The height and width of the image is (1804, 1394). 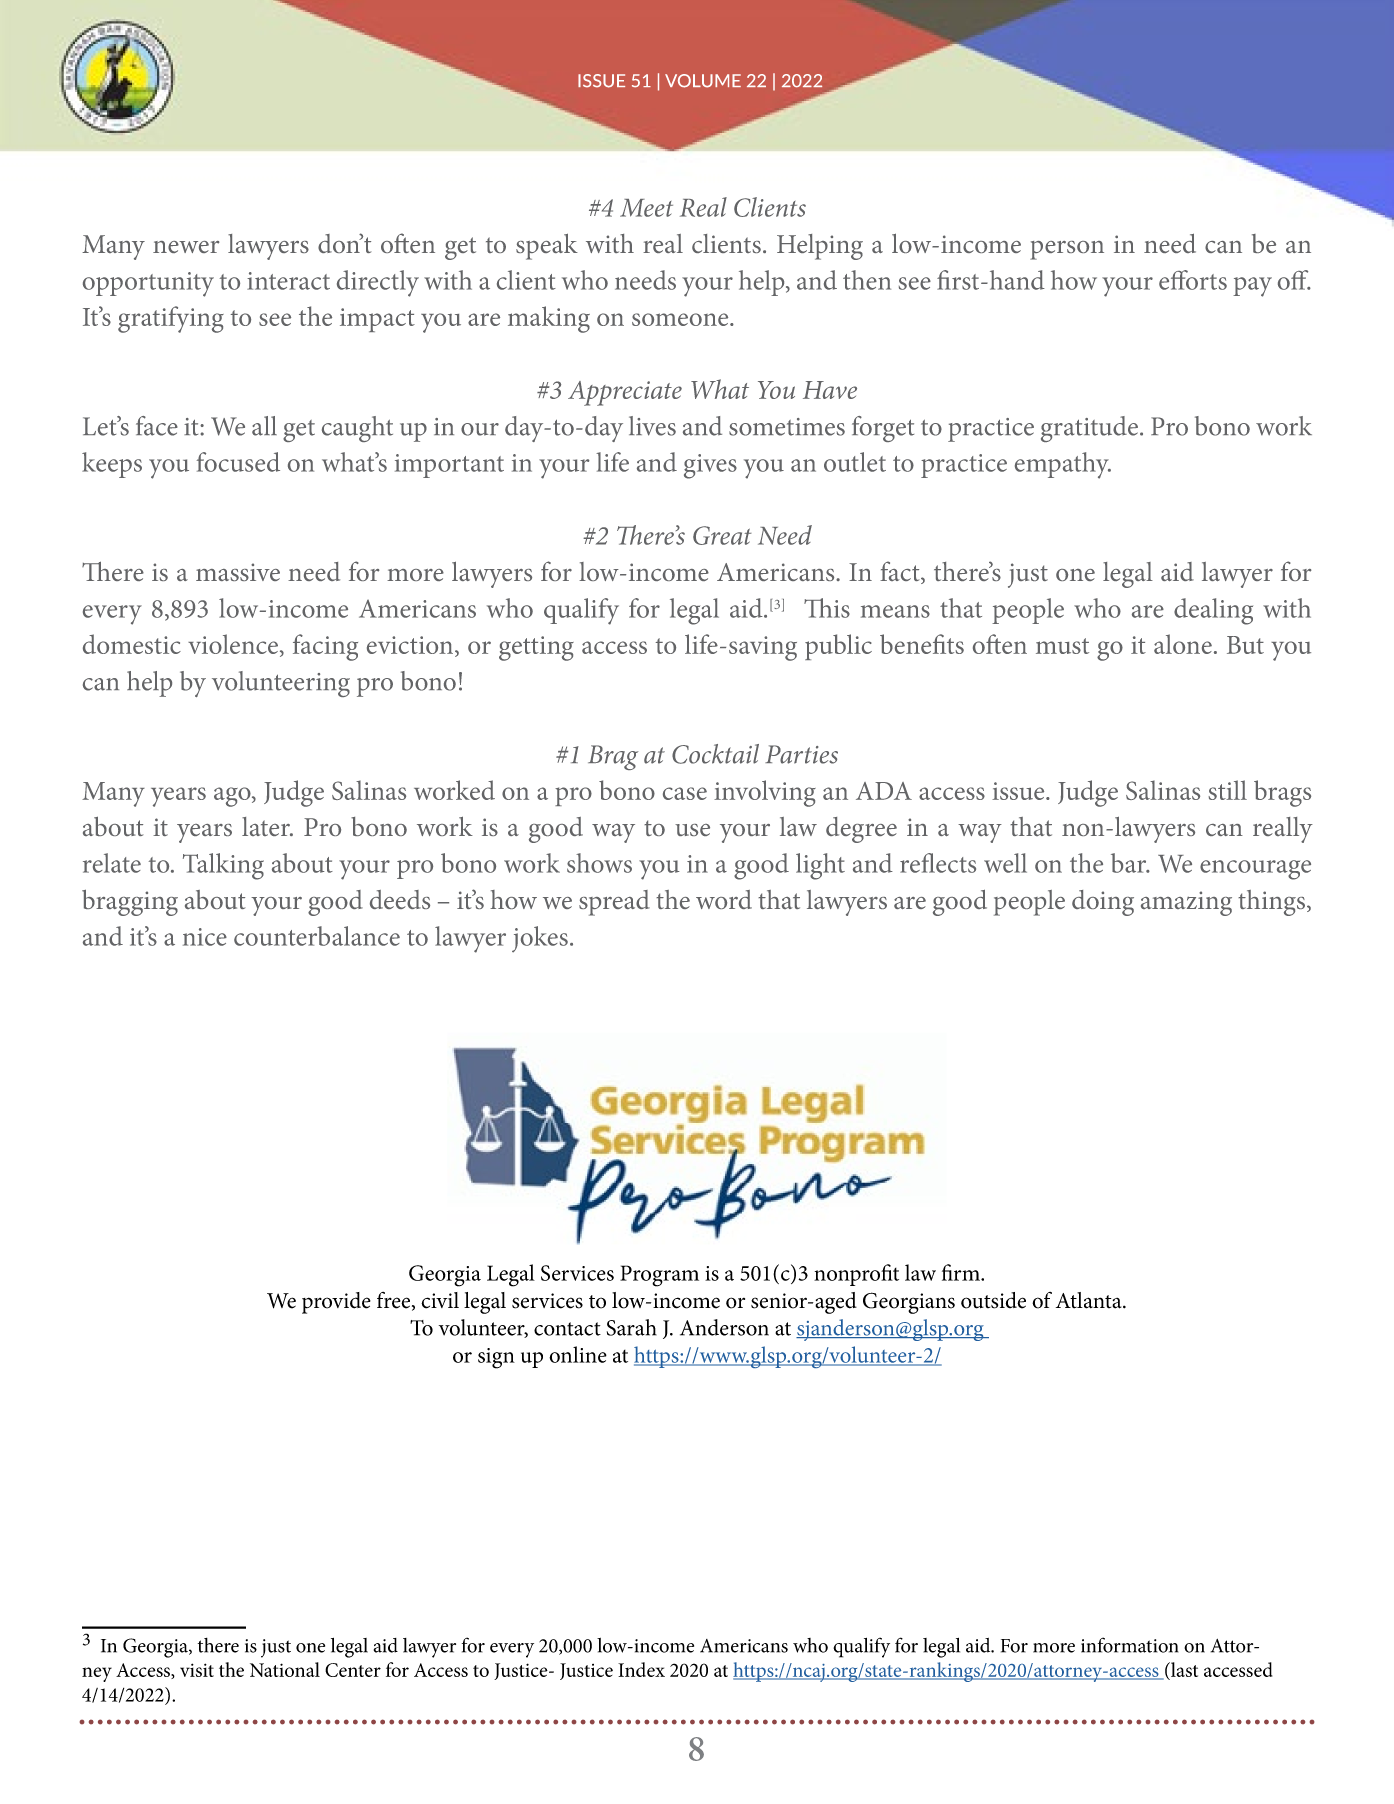 I want to click on word, so click(x=724, y=899).
